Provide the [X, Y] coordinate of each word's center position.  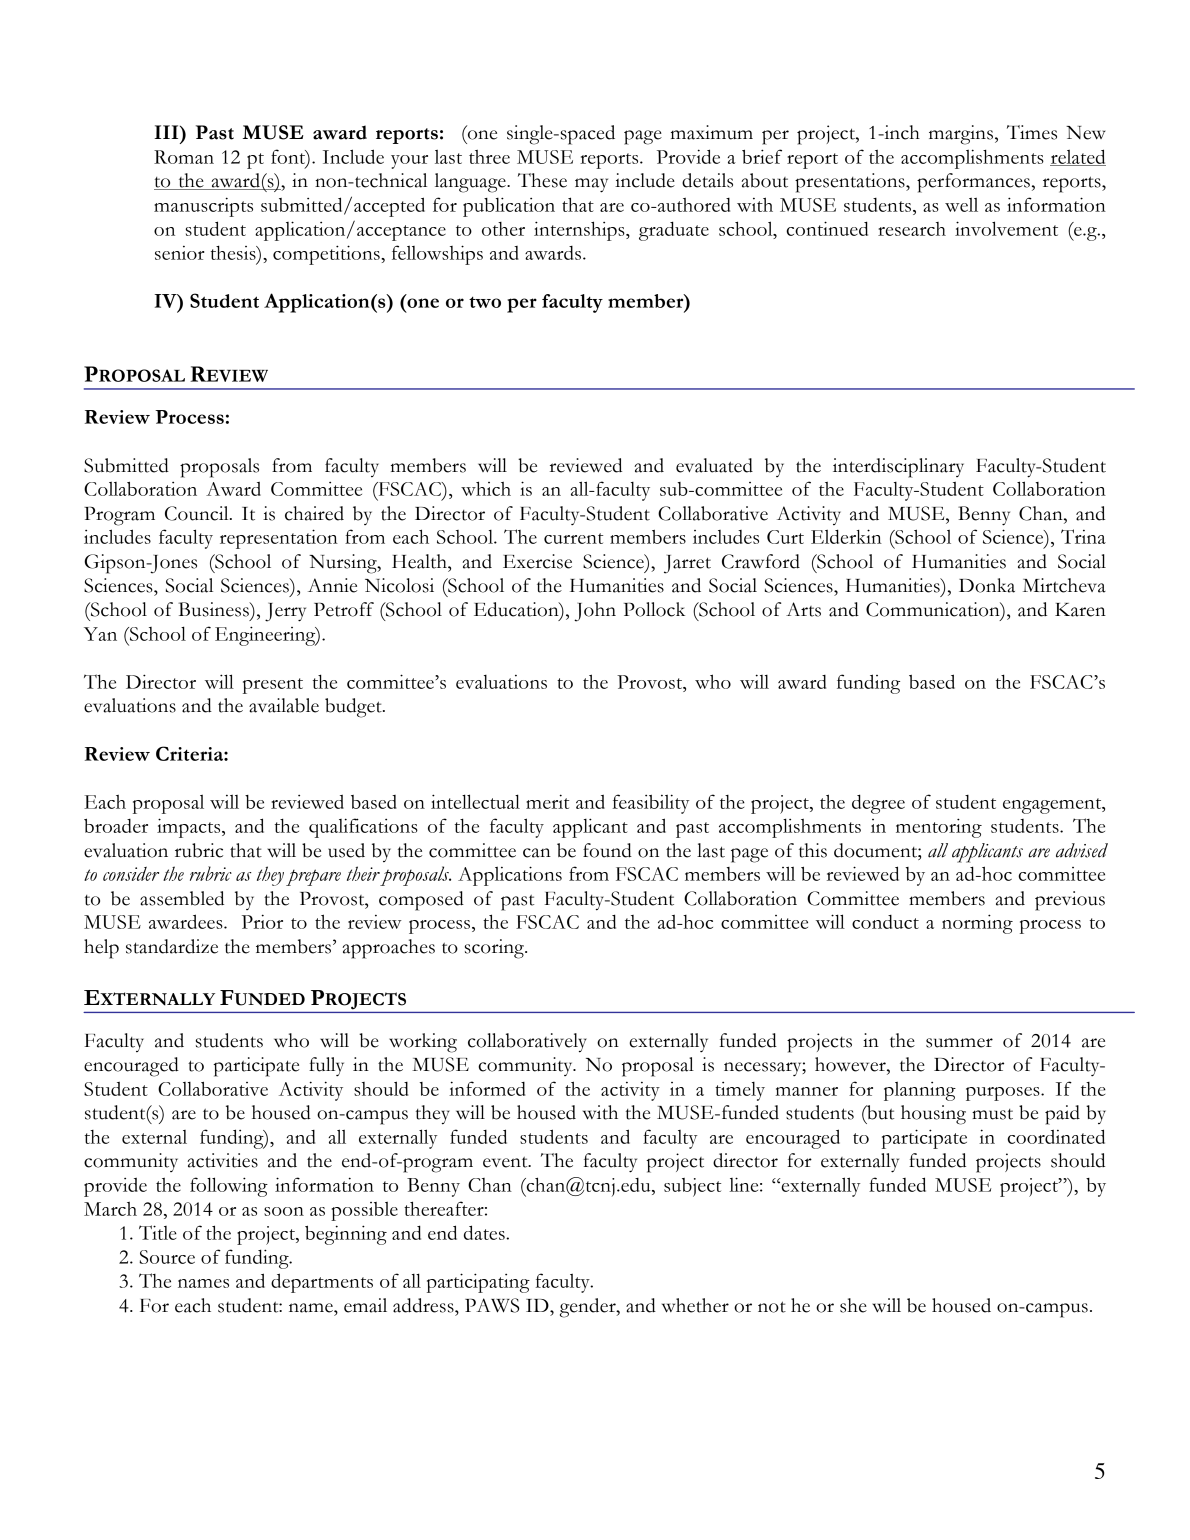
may [591, 185]
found [607, 850]
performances [973, 183]
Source [167, 1257]
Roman [184, 157]
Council [198, 513]
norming [977, 924]
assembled [182, 898]
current [573, 538]
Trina [1083, 536]
